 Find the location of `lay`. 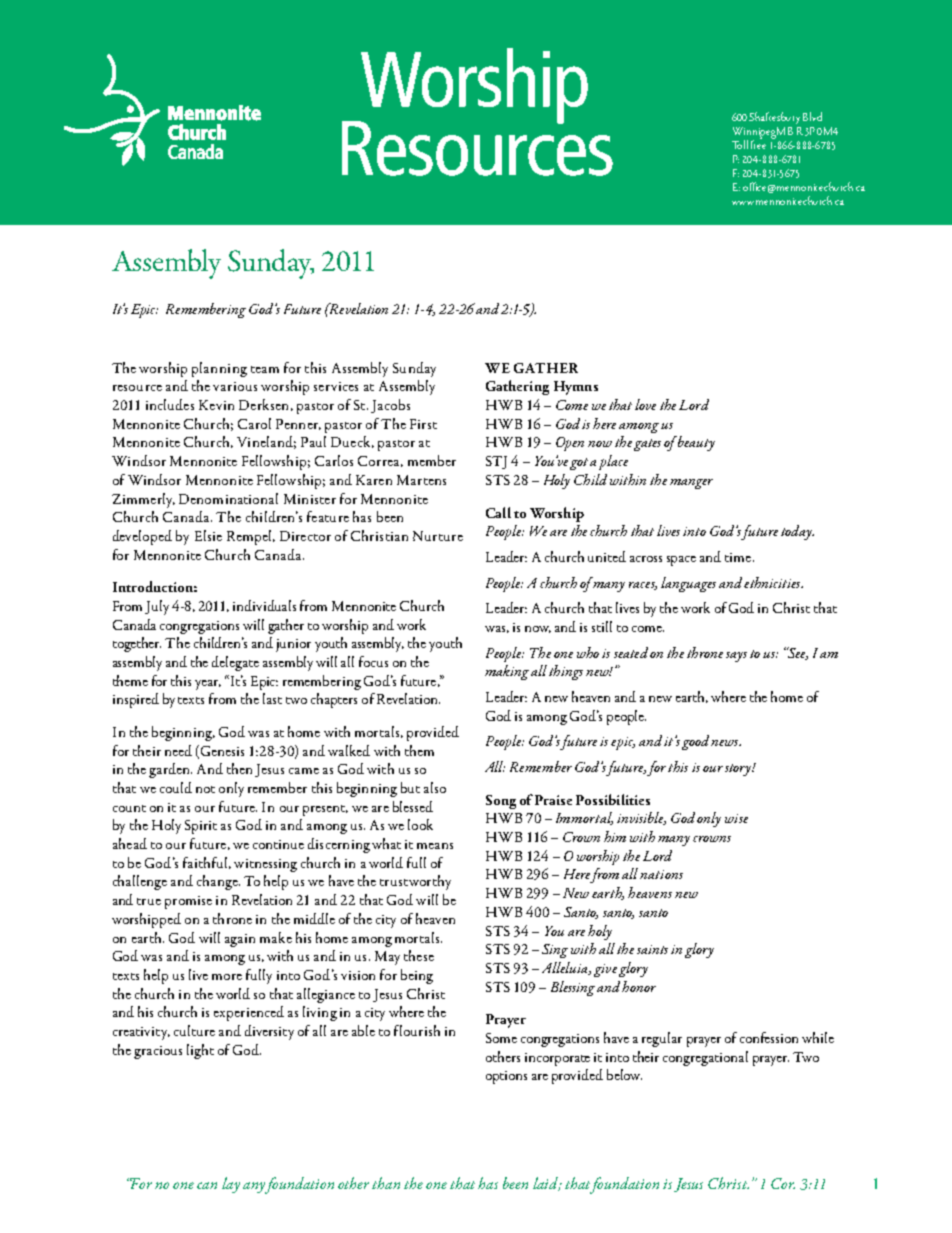

lay is located at coordinates (231, 1185).
